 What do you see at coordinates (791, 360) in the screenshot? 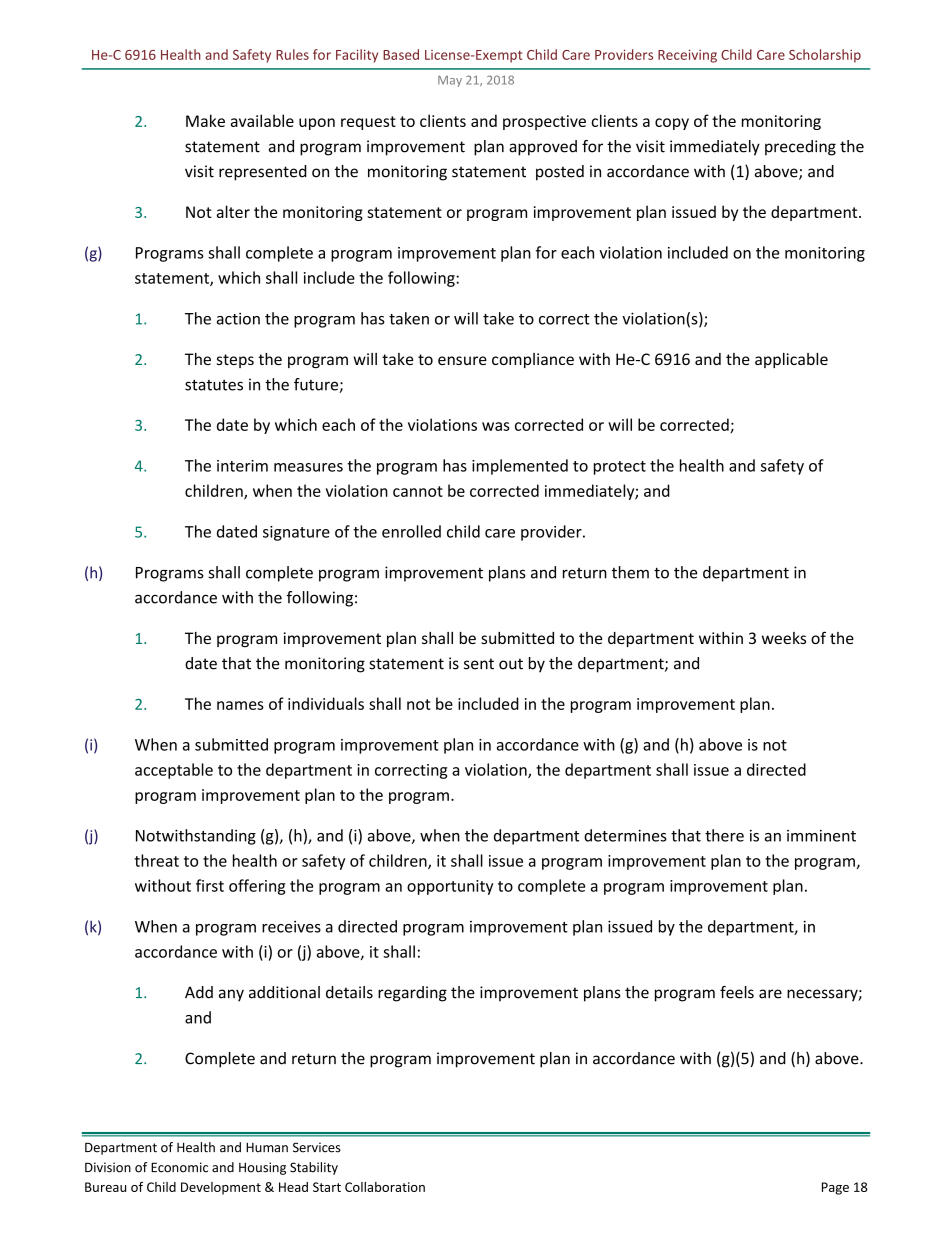
I see `applicable` at bounding box center [791, 360].
